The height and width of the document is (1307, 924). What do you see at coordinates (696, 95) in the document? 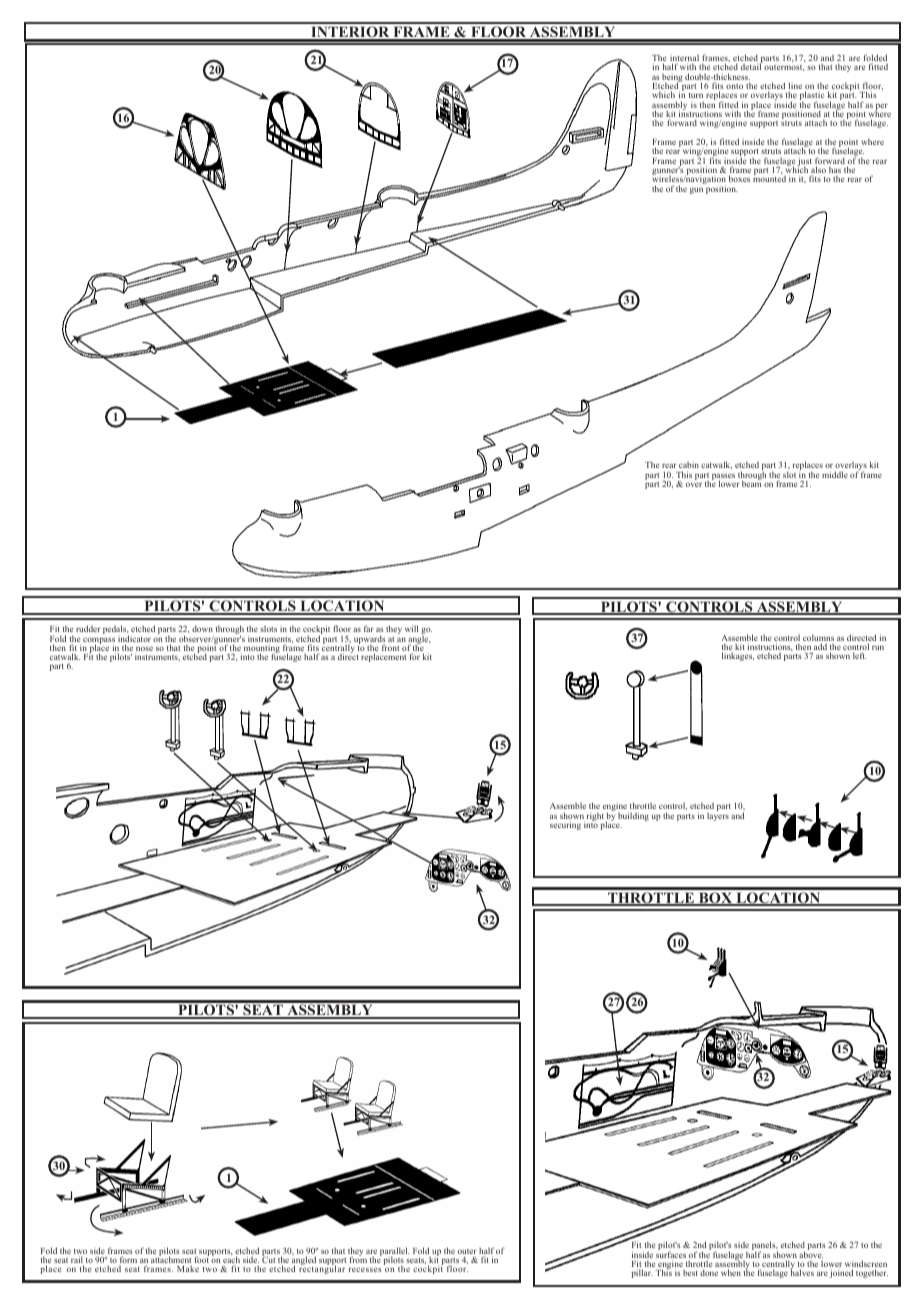
I see `turn` at bounding box center [696, 95].
